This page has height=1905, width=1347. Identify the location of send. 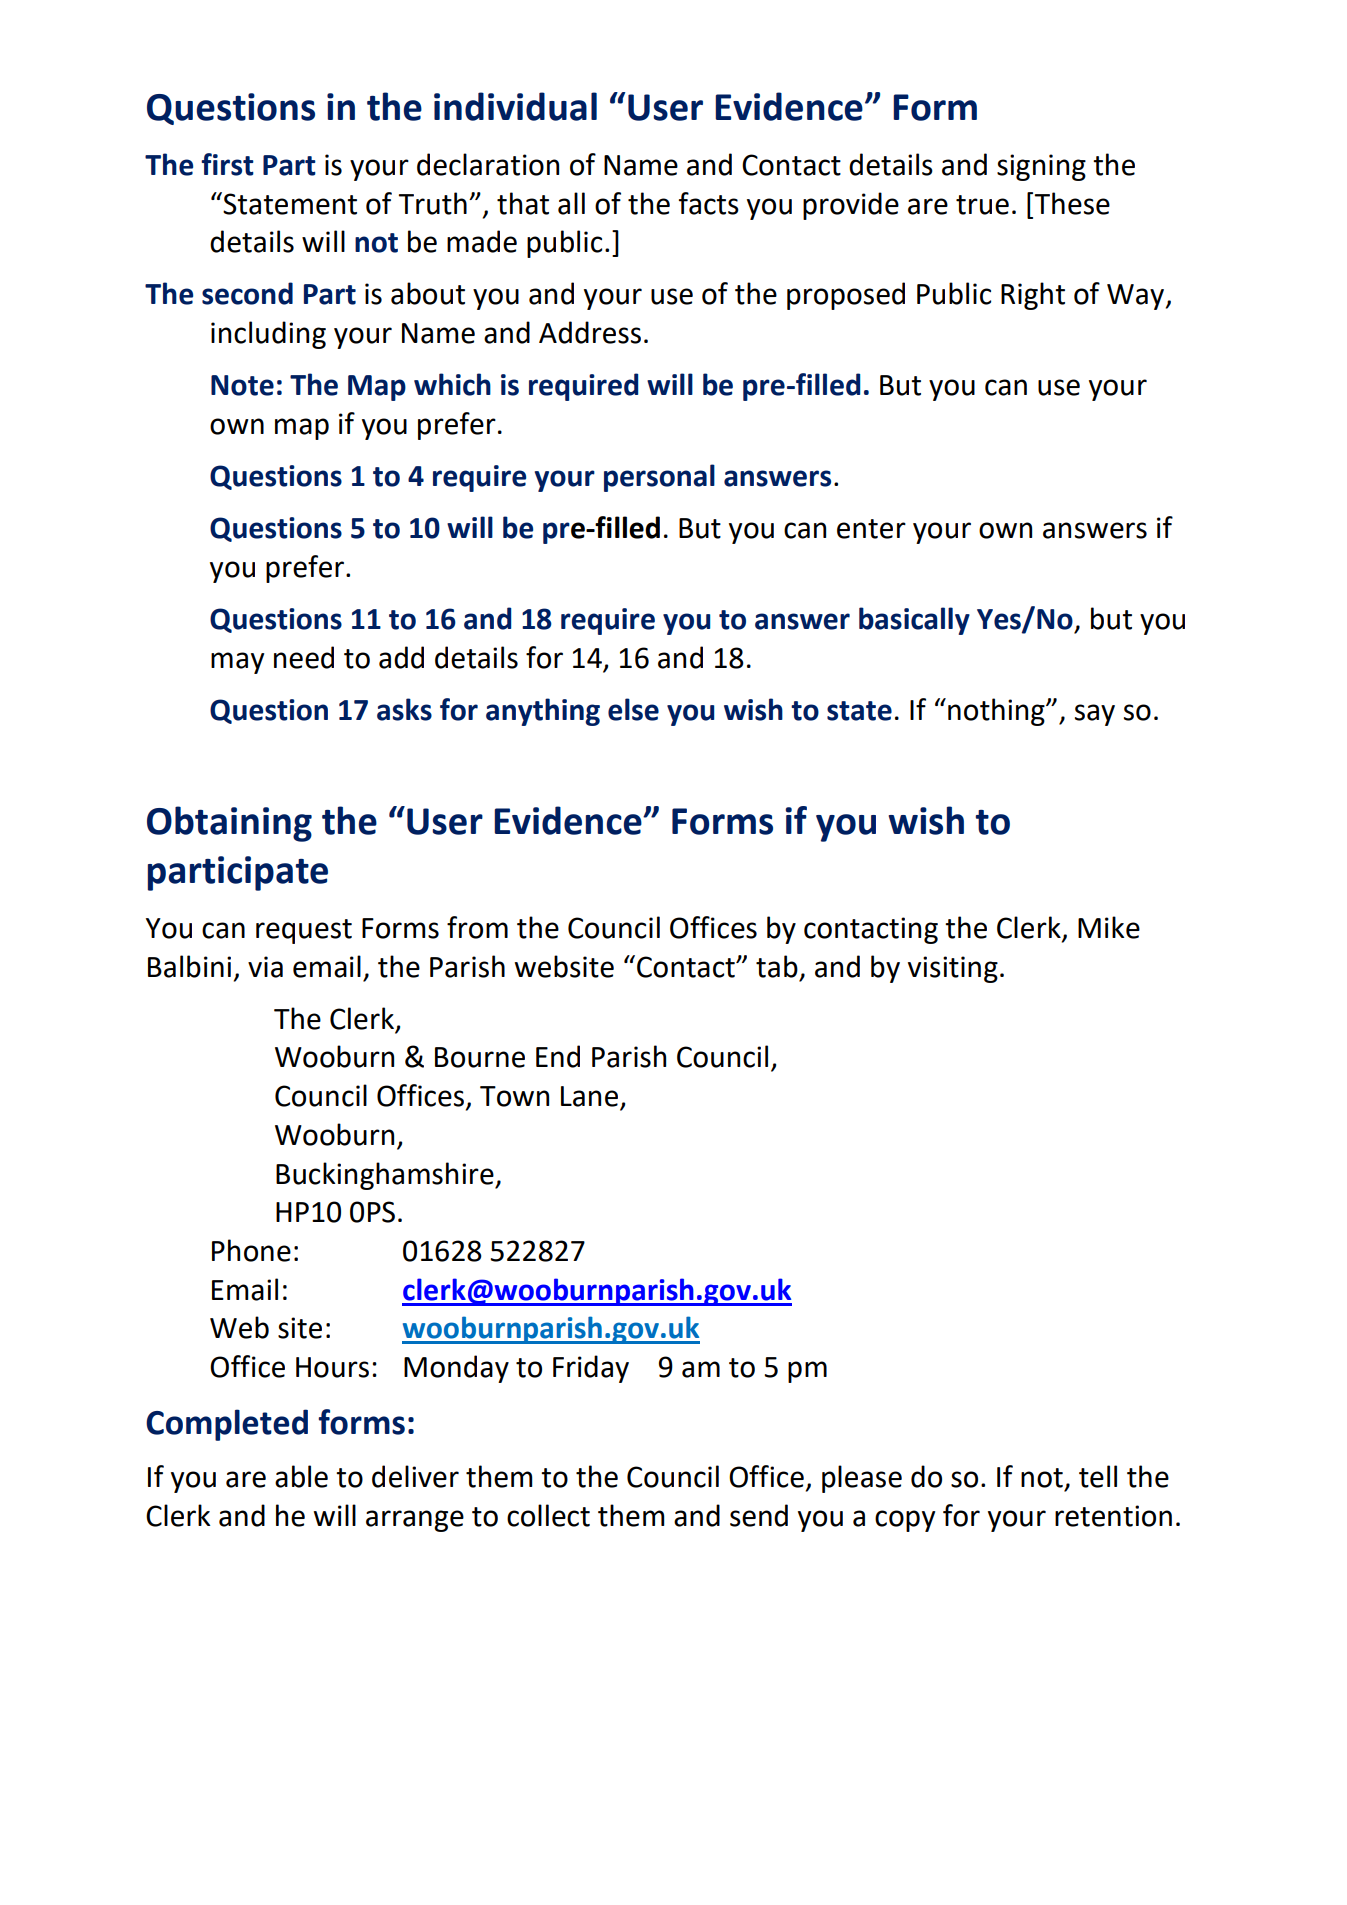
(759, 1515).
